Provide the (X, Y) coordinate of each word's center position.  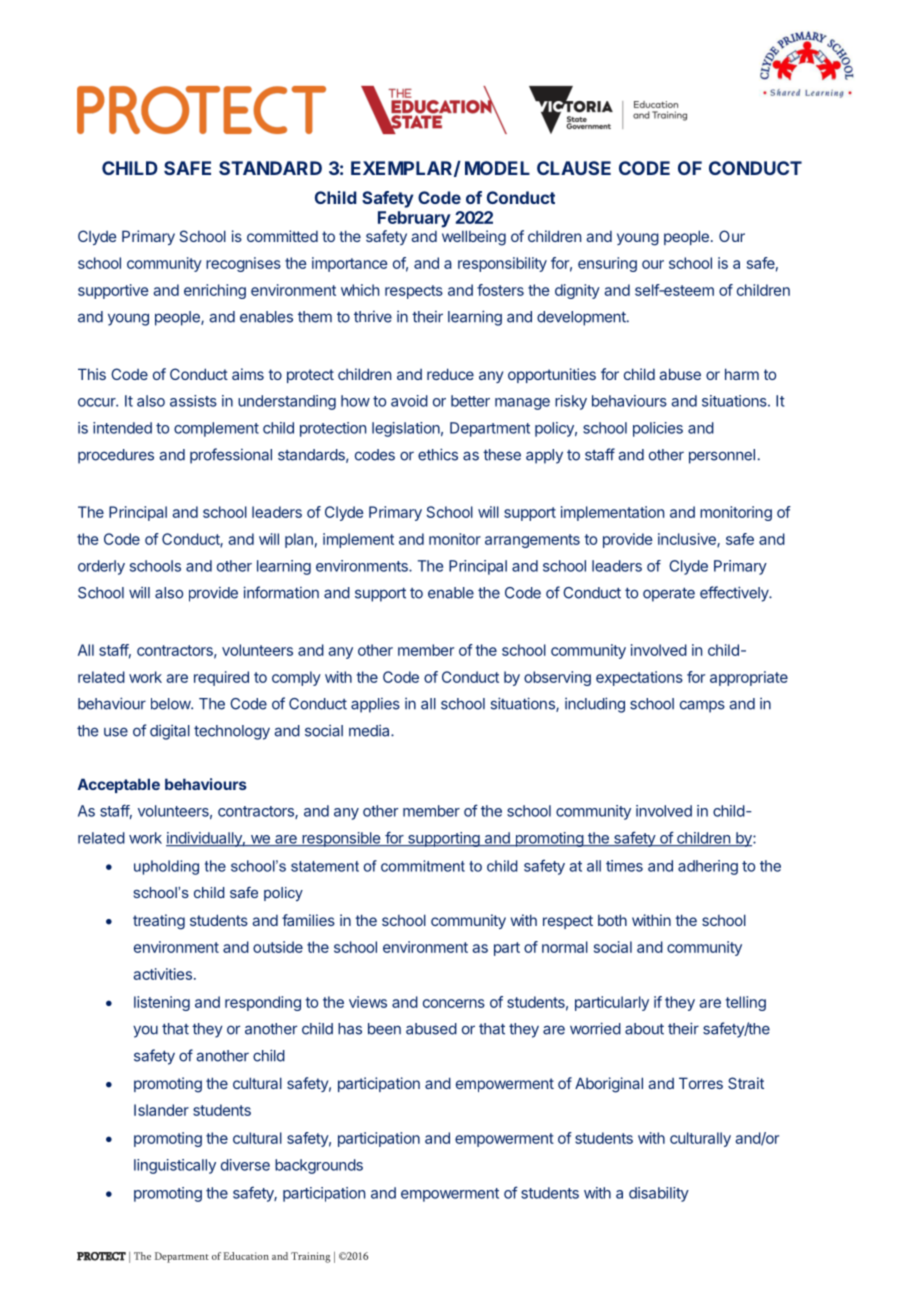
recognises (243, 264)
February (414, 219)
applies (375, 705)
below (171, 704)
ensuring (607, 264)
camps (702, 706)
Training (310, 1257)
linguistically (175, 1166)
